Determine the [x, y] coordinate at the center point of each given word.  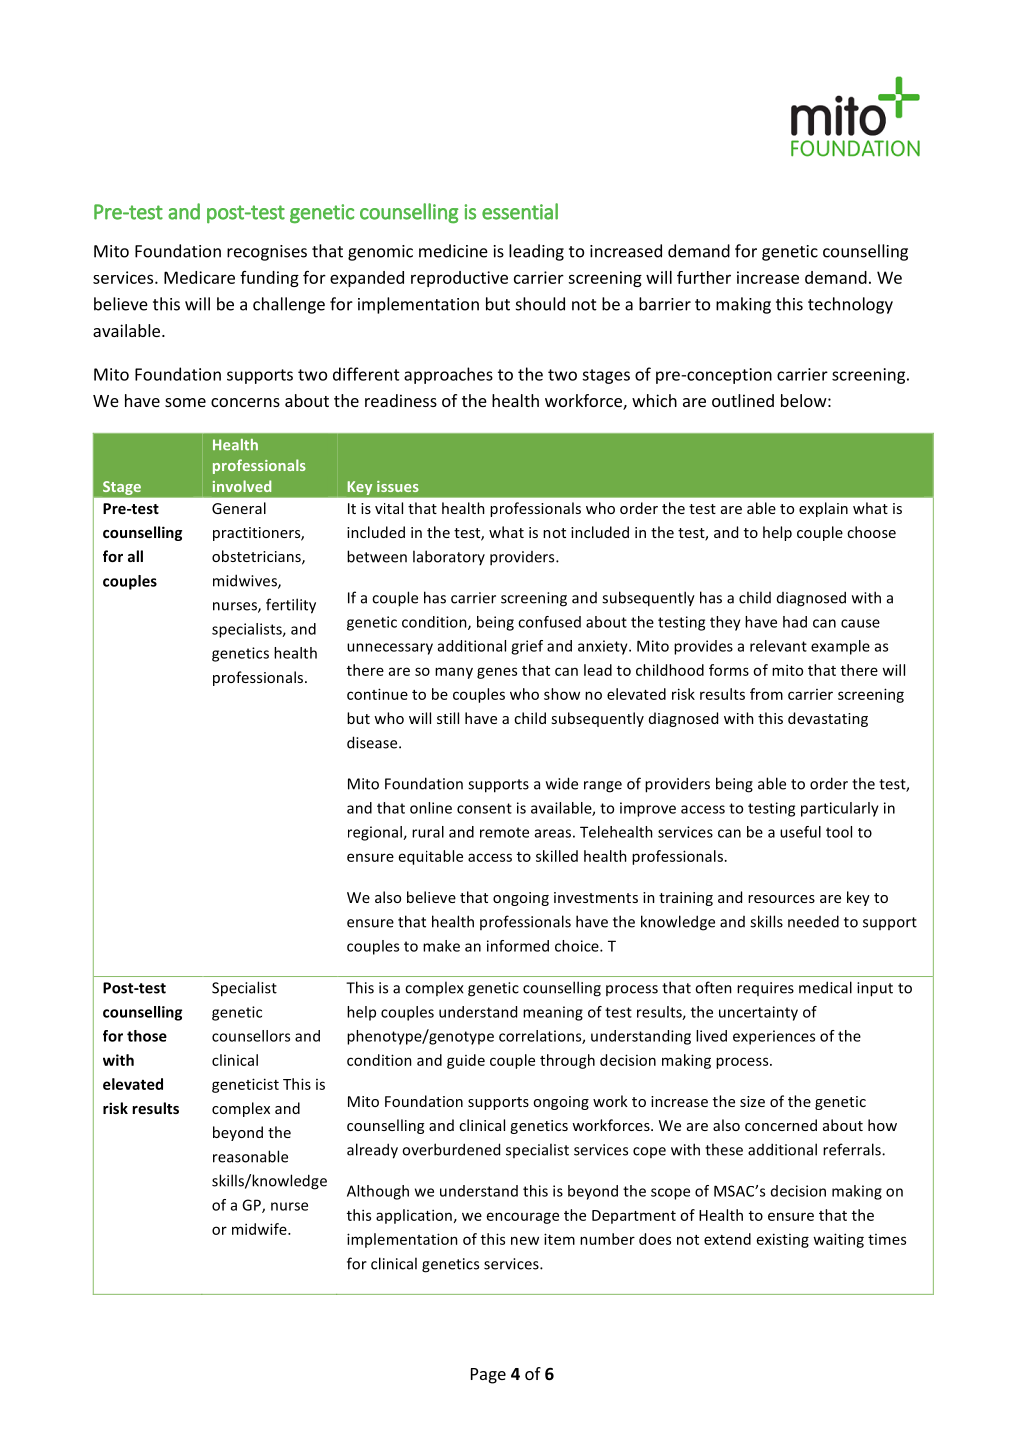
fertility [291, 606]
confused [549, 622]
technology [850, 305]
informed [518, 946]
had [795, 622]
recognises [267, 253]
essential [520, 211]
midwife [260, 1229]
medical [825, 987]
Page [488, 1376]
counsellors [251, 1036]
